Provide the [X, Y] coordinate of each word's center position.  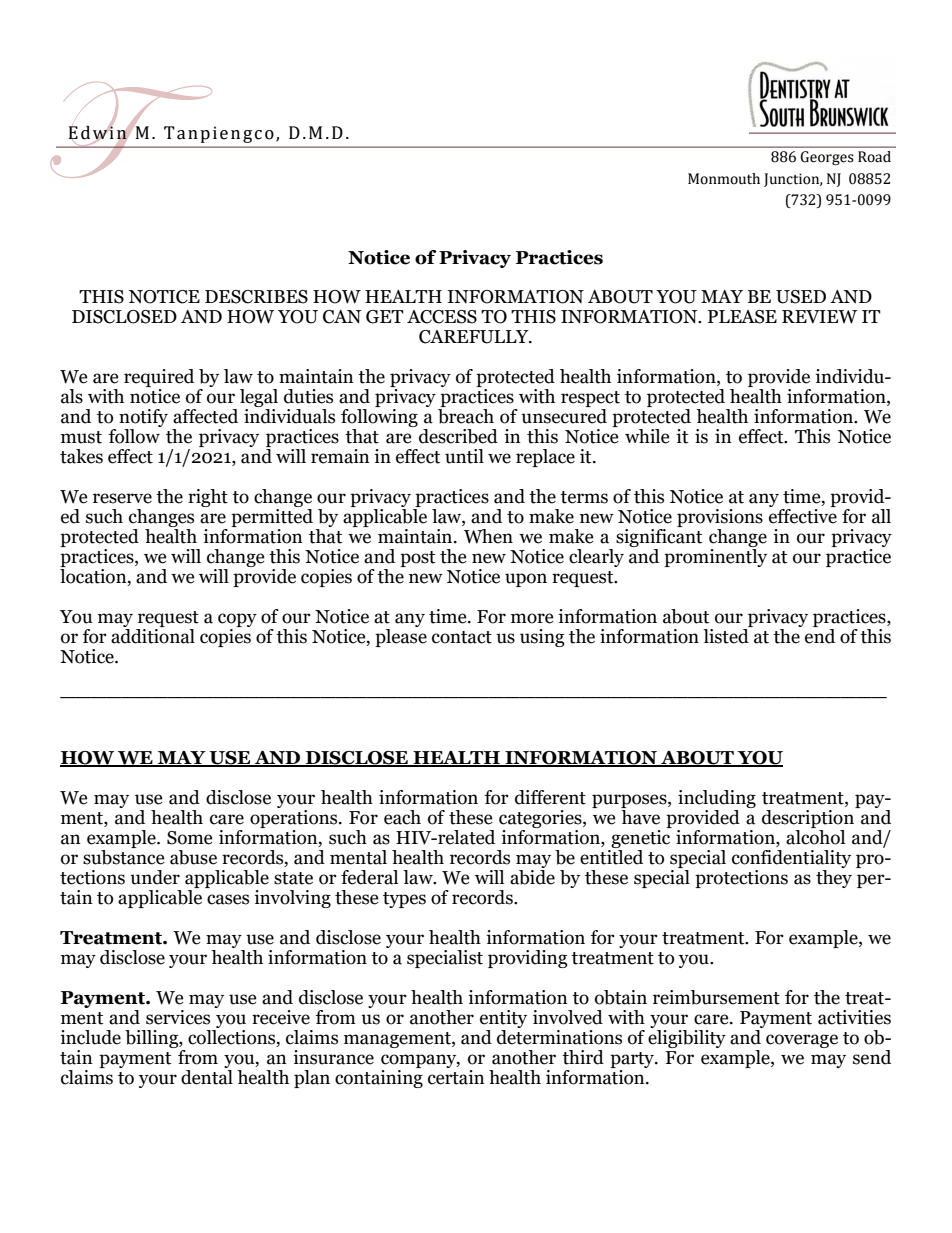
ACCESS [442, 317]
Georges [827, 158]
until [464, 456]
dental [207, 1076]
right [208, 498]
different [550, 797]
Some [190, 838]
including [717, 800]
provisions [720, 519]
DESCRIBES [256, 297]
